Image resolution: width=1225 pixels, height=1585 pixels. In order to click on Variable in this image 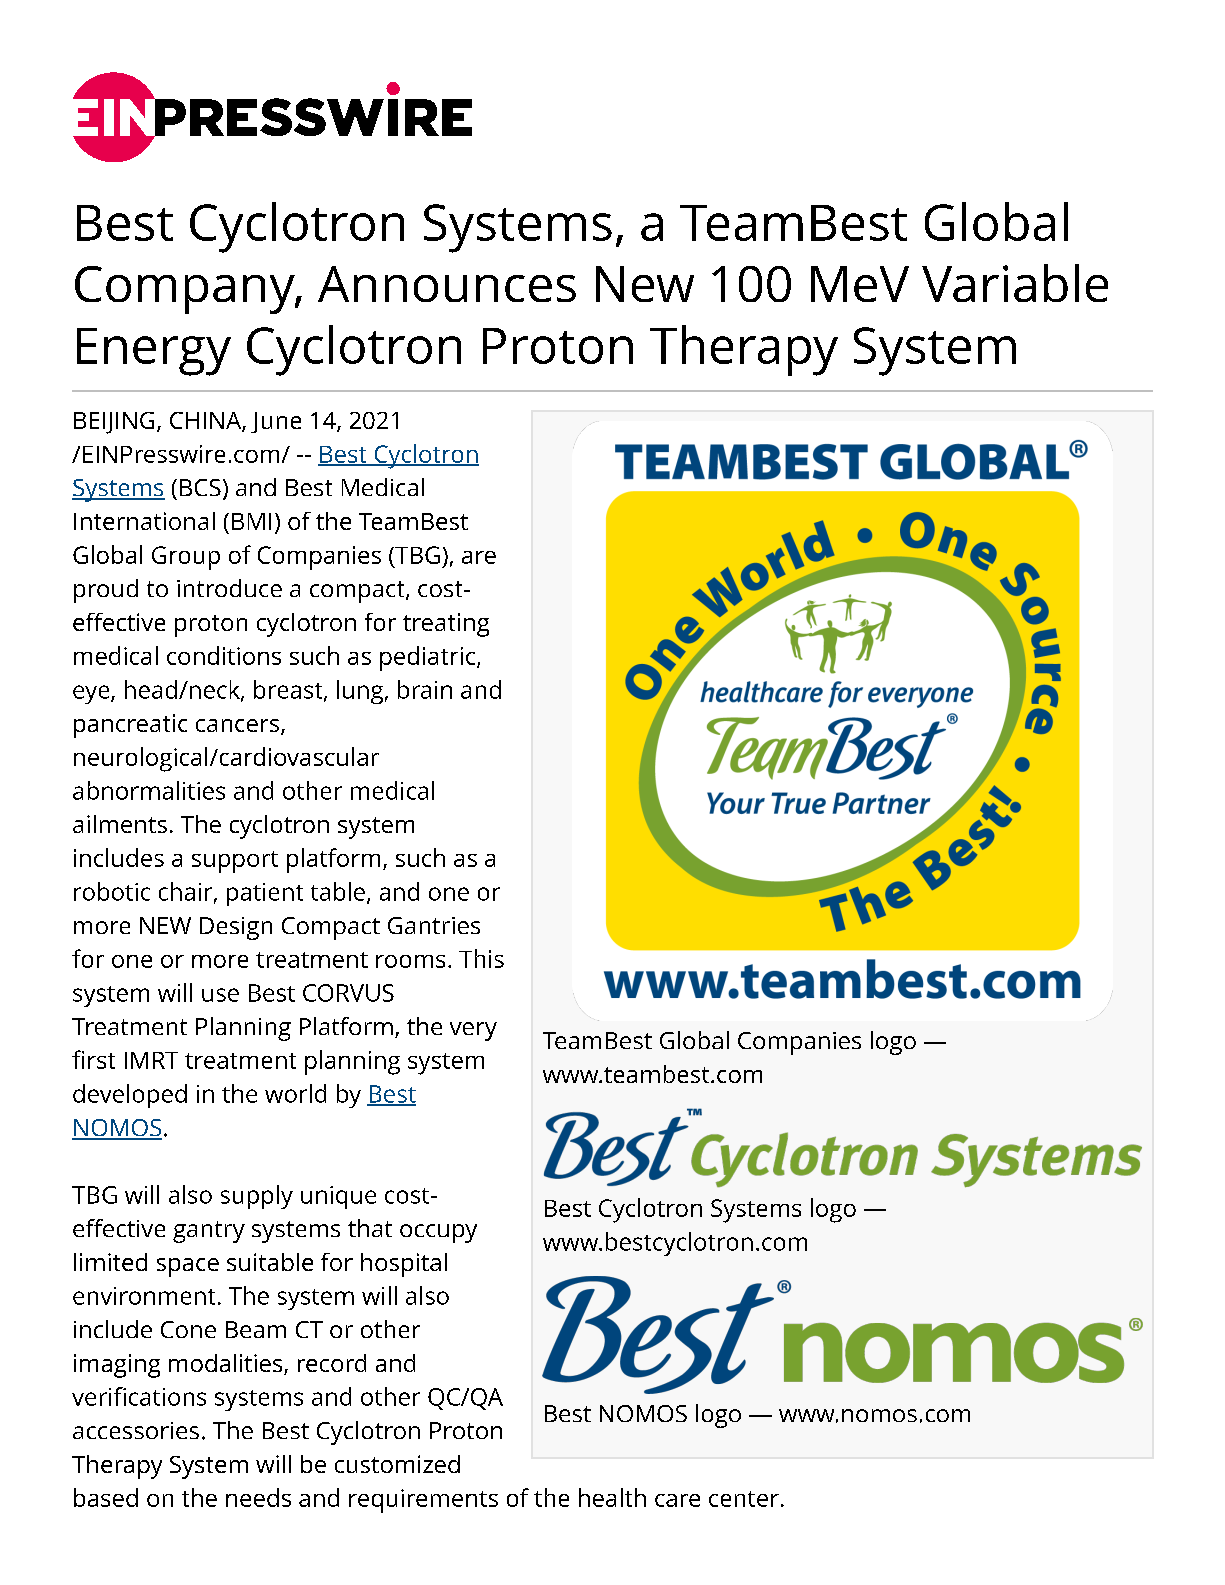, I will do `click(1015, 283)`.
